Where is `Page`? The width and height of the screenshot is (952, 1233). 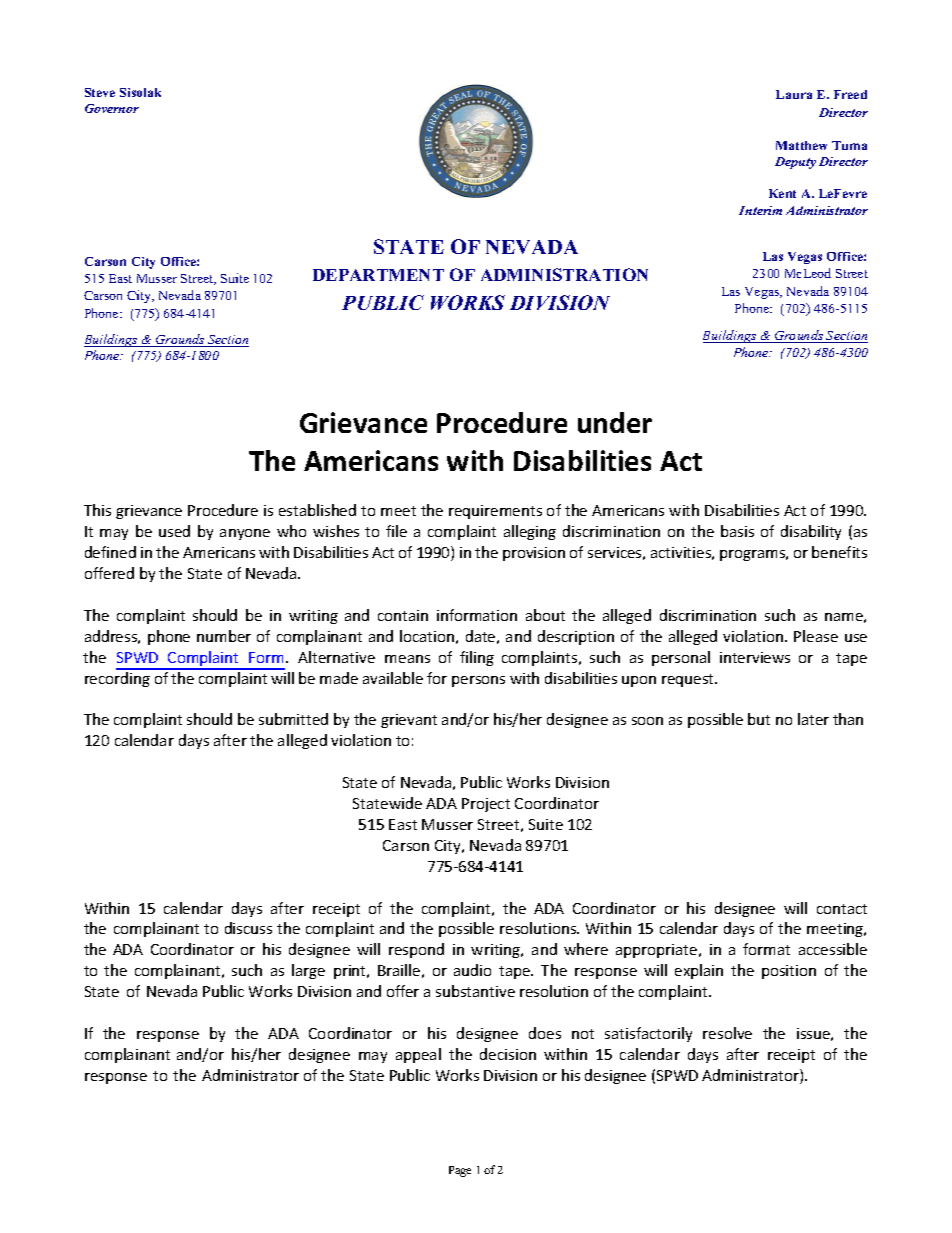 Page is located at coordinates (460, 1171).
